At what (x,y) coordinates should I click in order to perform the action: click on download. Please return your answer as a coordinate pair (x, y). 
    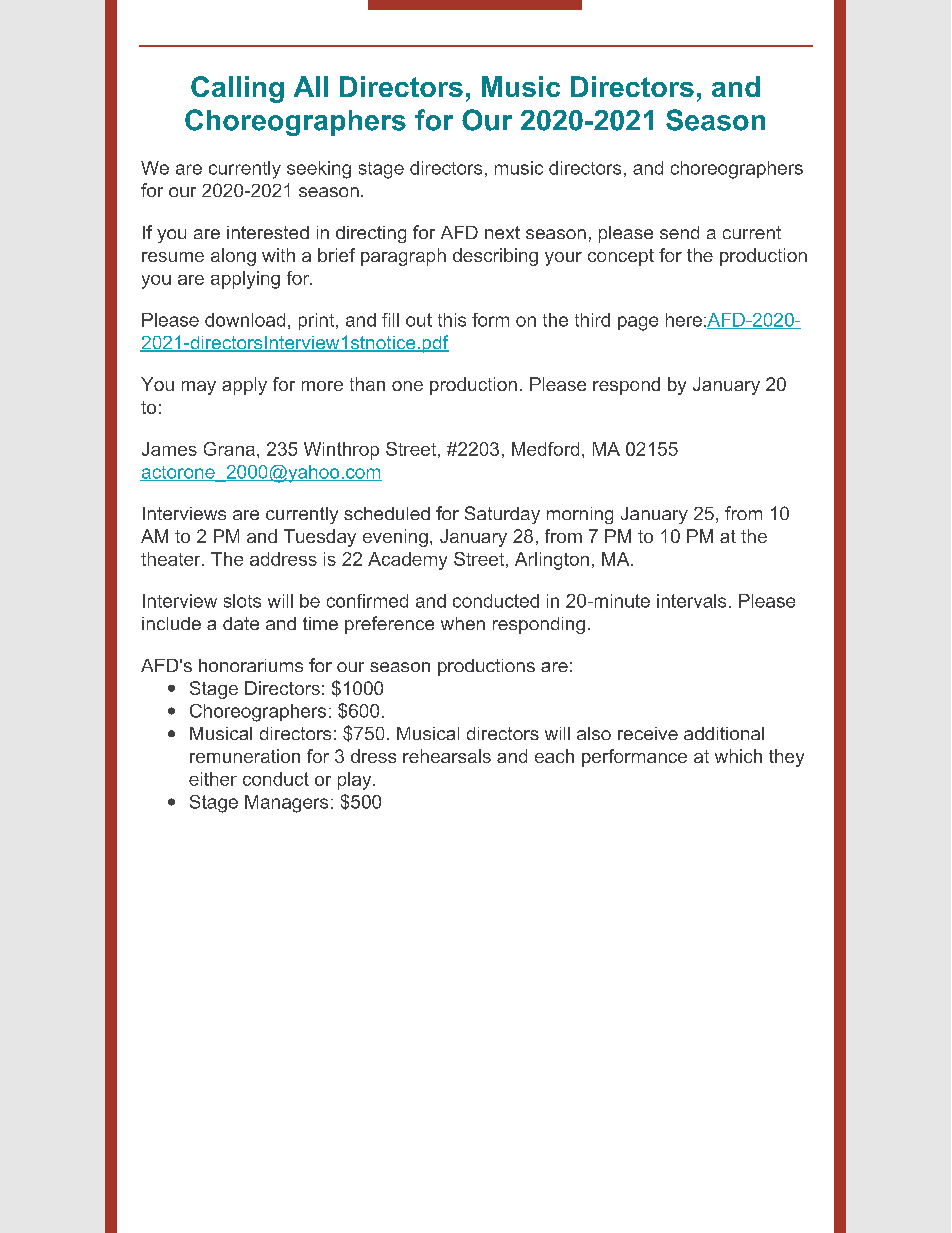
    Looking at the image, I should click on (245, 320).
